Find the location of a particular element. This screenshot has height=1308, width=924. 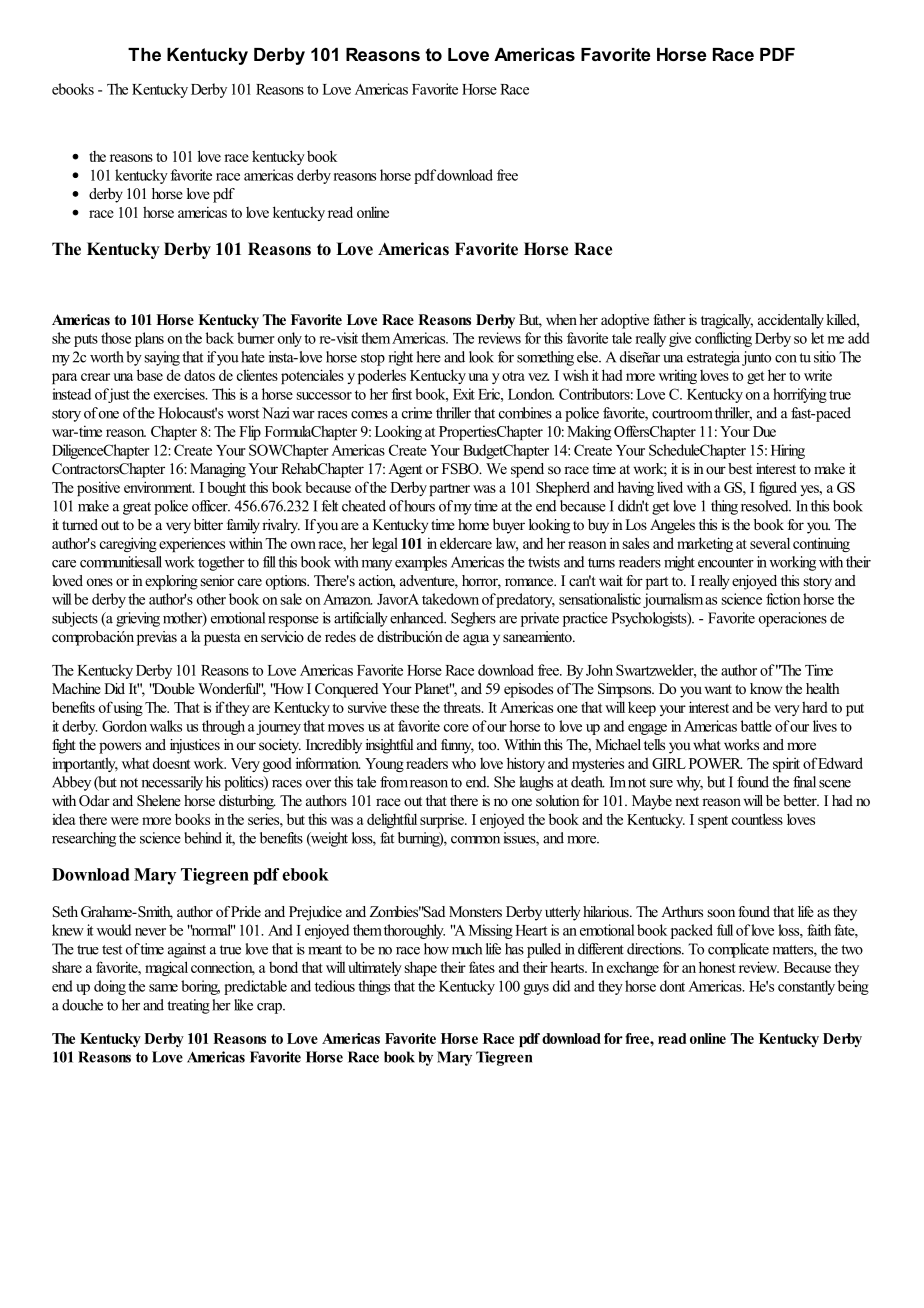

experiences is located at coordinates (192, 544).
